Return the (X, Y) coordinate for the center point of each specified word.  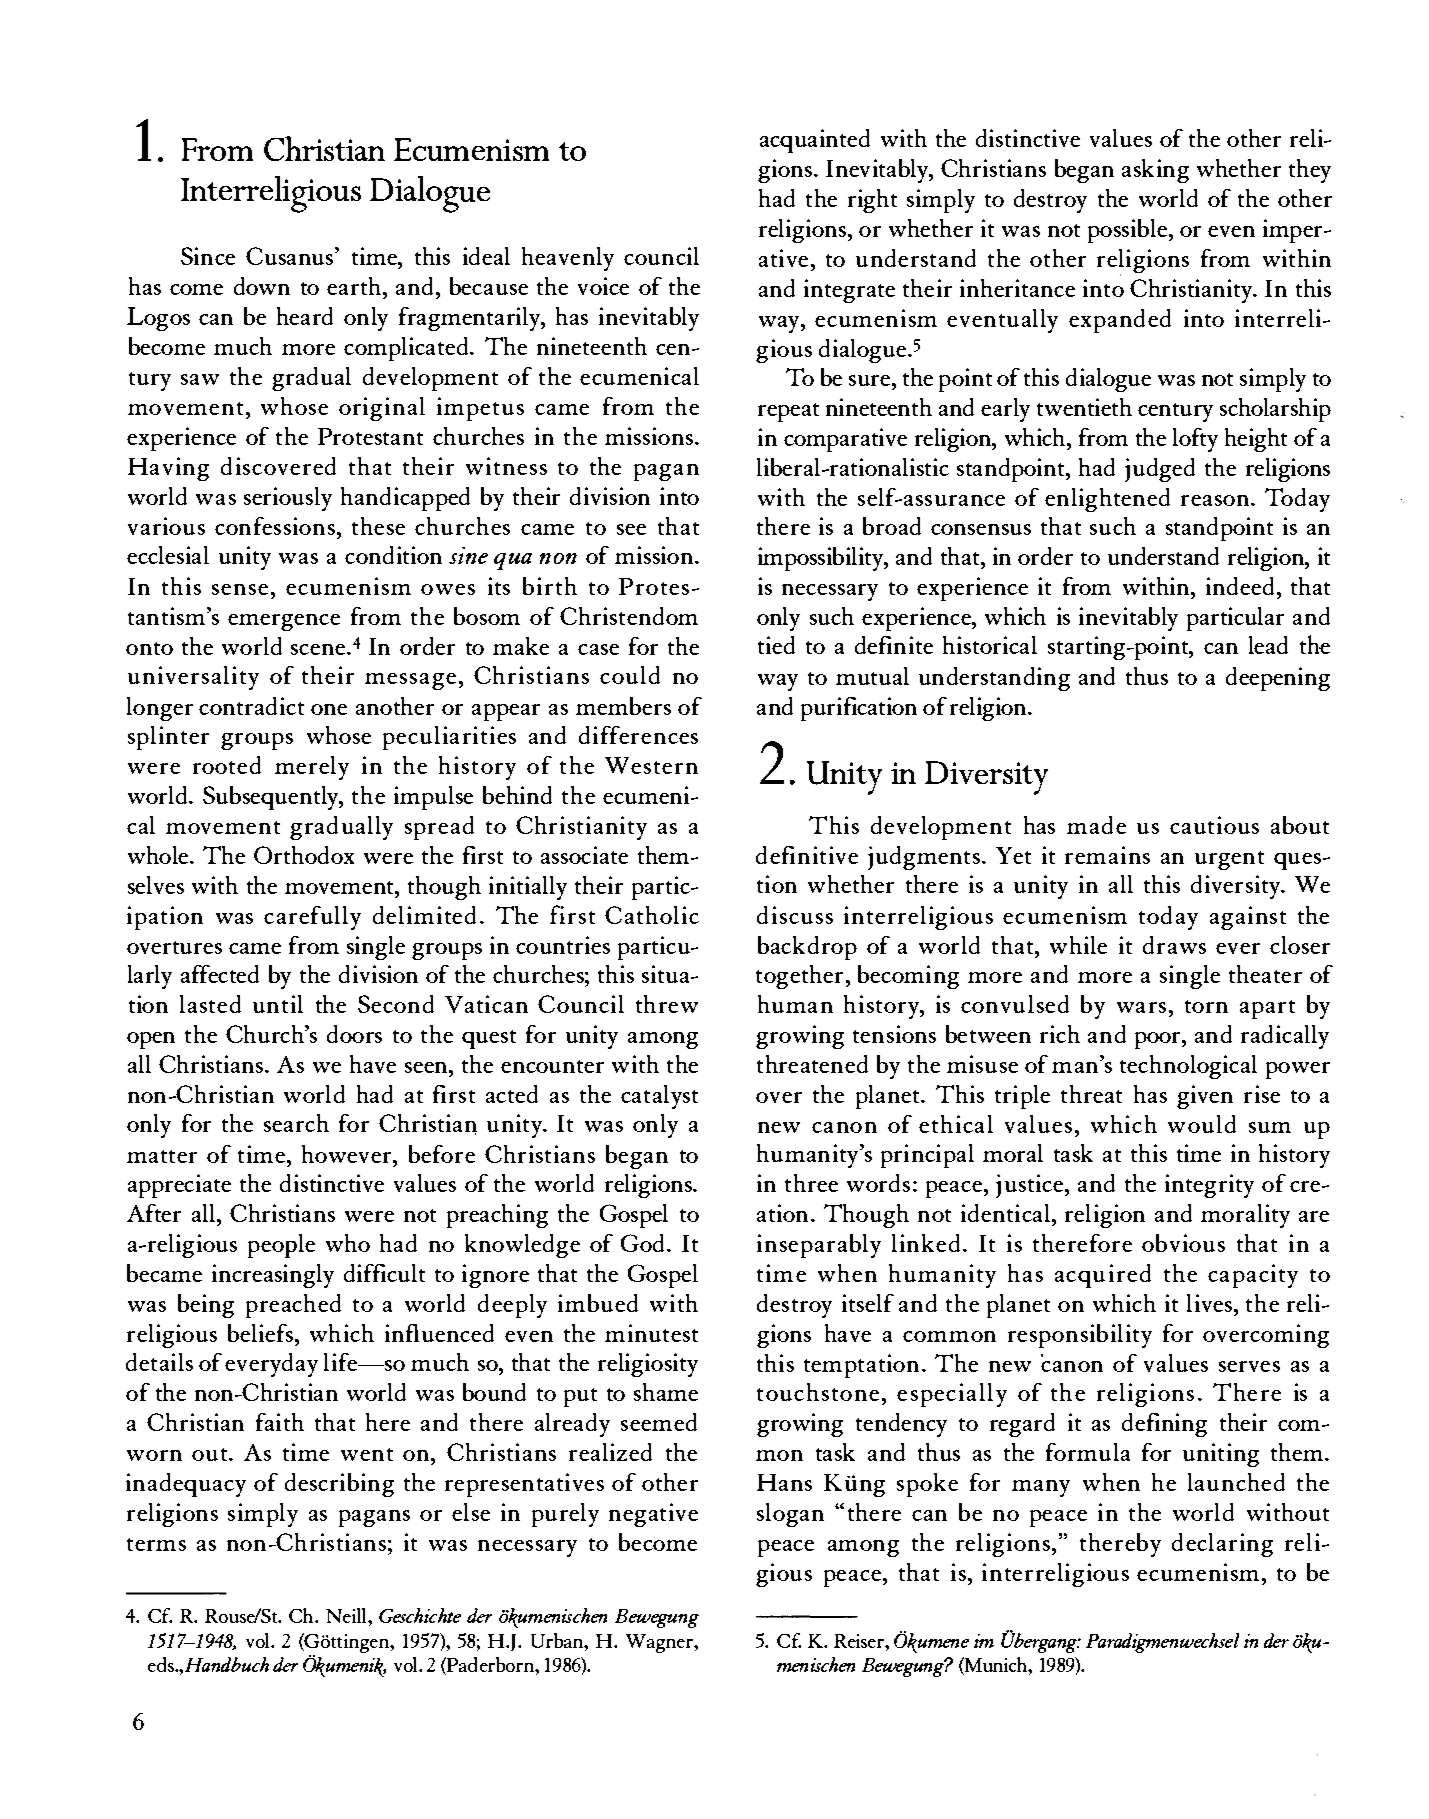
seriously (288, 499)
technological (1188, 1067)
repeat (788, 412)
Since (208, 256)
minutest (651, 1333)
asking (1155, 171)
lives (1211, 1303)
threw (667, 1004)
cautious (1214, 825)
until (278, 1004)
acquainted (815, 141)
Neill (347, 1615)
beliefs (262, 1333)
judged (1160, 470)
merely (312, 768)
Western (651, 765)
